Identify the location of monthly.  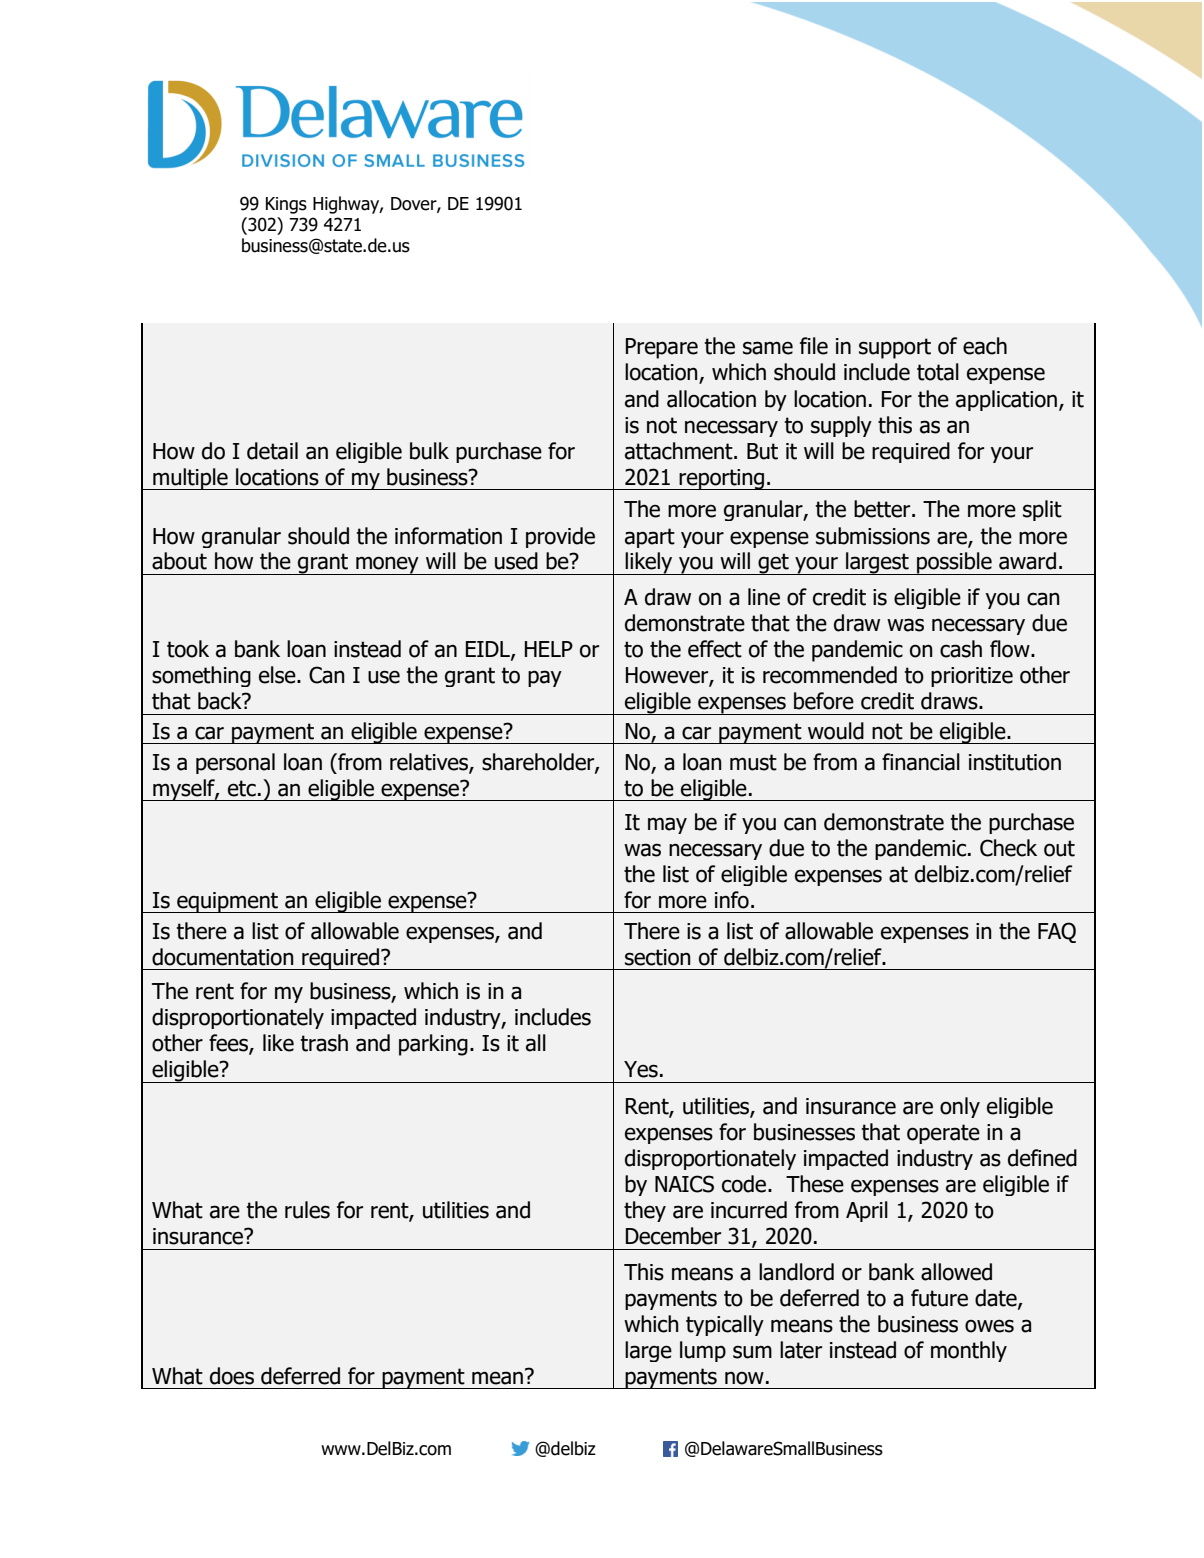
(969, 1351).
